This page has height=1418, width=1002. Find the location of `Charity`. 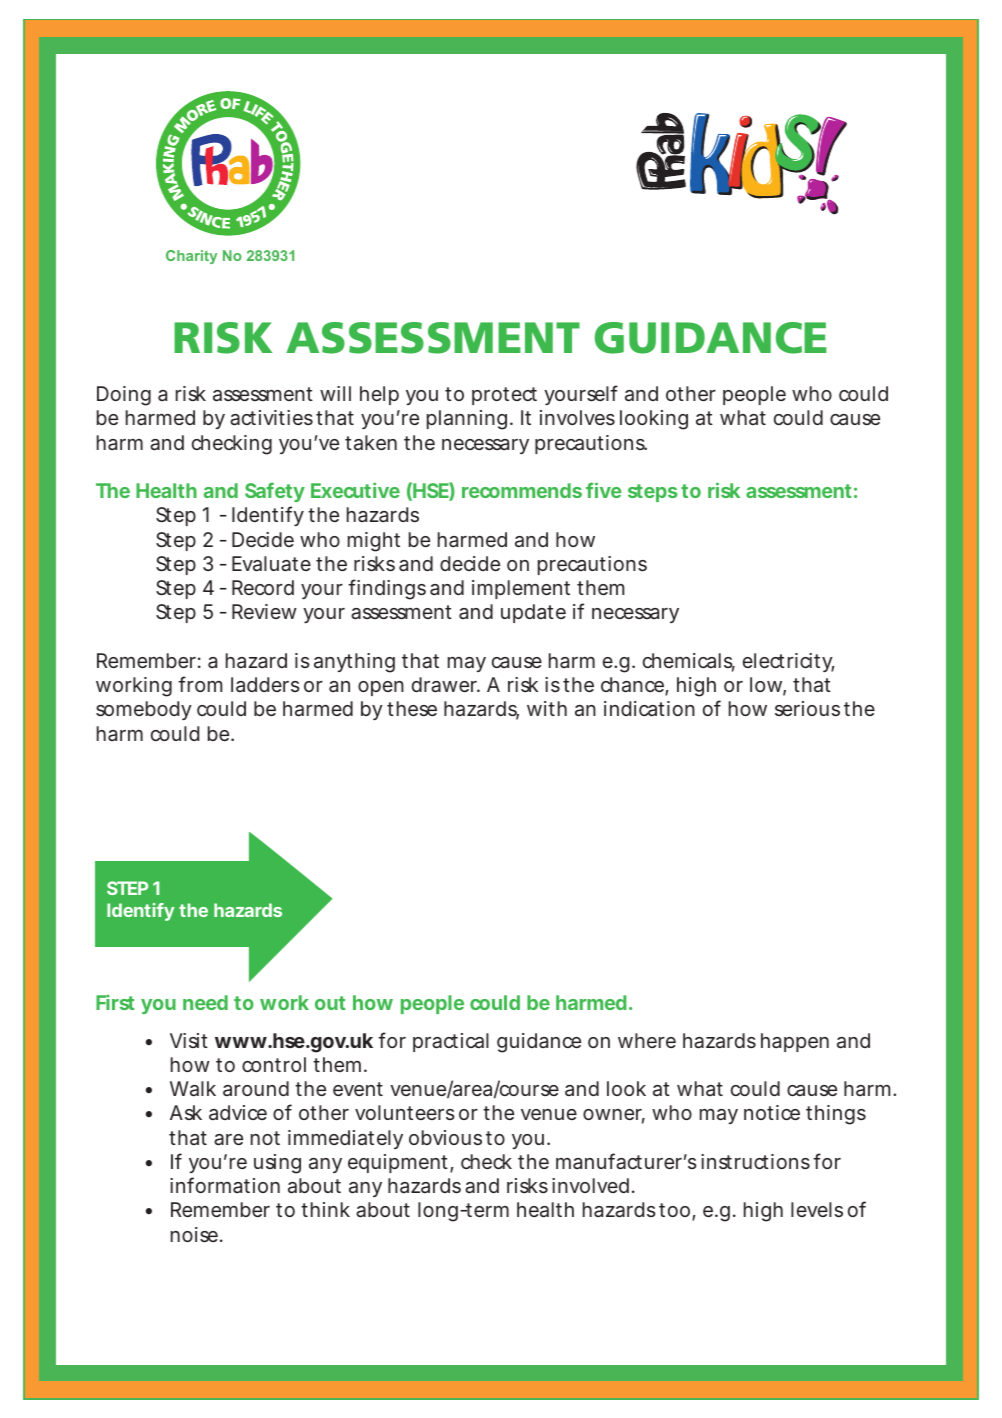

Charity is located at coordinates (191, 257).
